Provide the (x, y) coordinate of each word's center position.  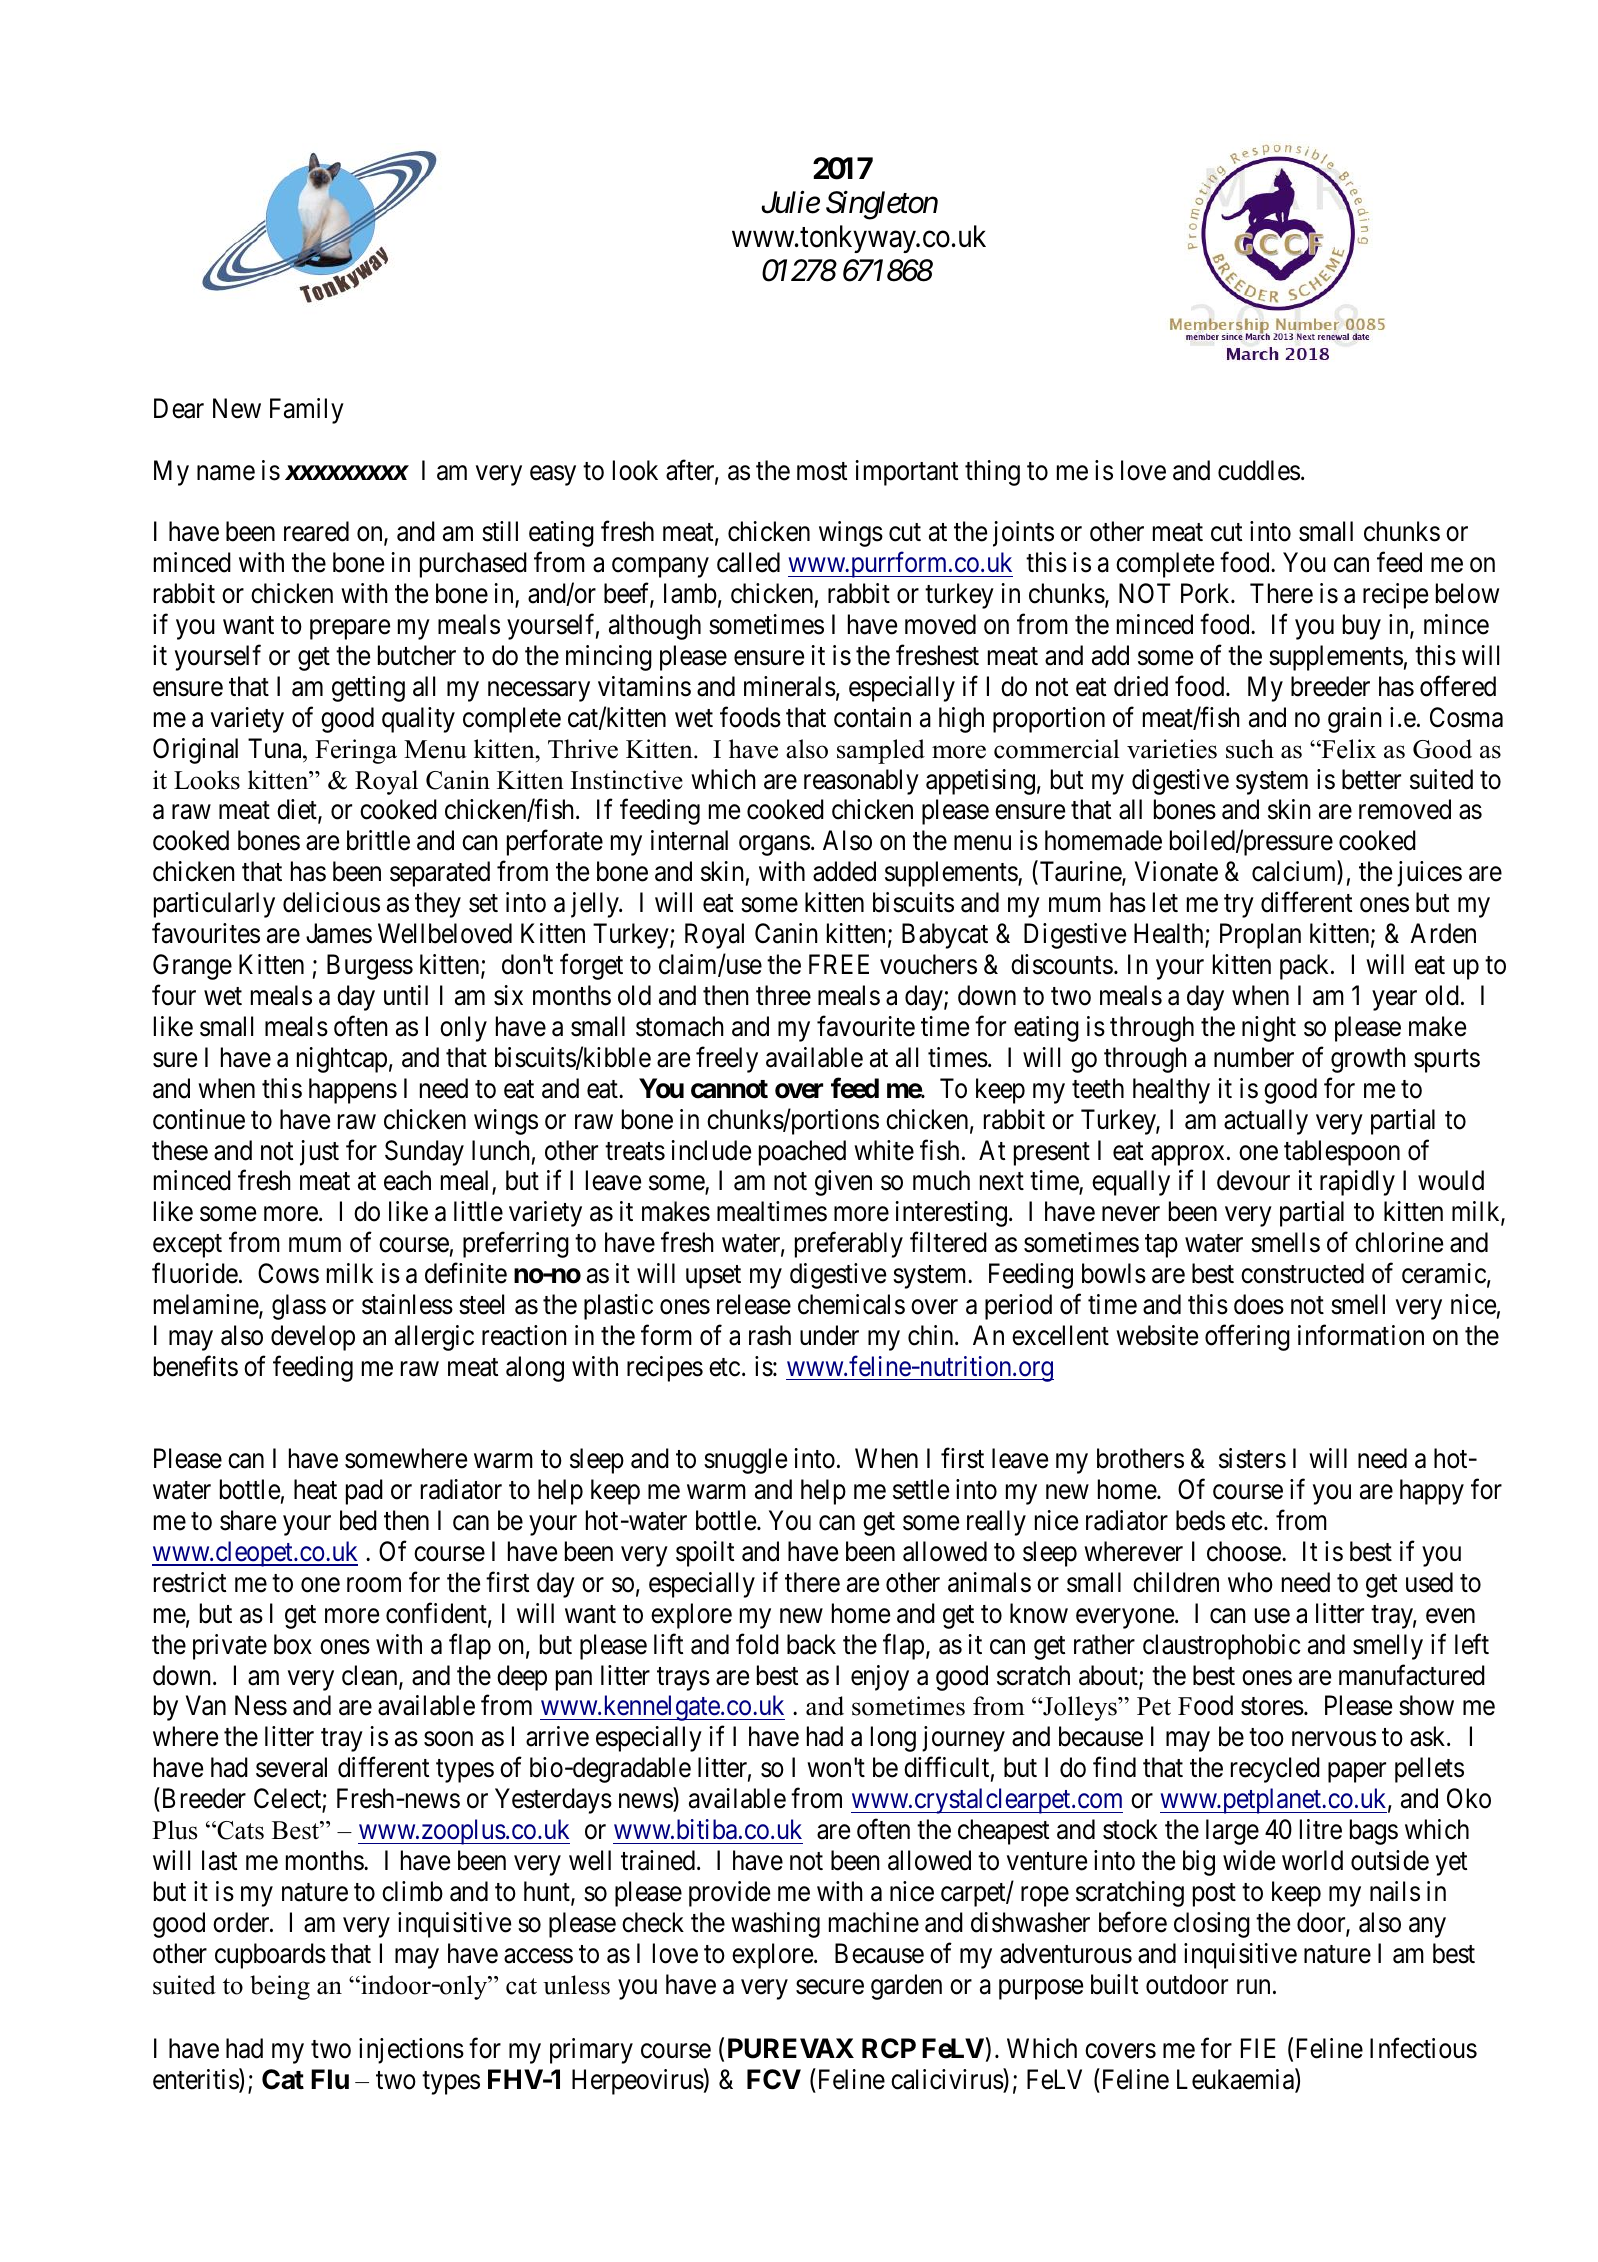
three (783, 995)
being (280, 1987)
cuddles (1259, 470)
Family (307, 411)
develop (313, 1338)
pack (1306, 967)
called (748, 562)
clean (371, 1676)
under (829, 1335)
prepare (350, 630)
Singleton (882, 205)
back (811, 1644)
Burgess (370, 967)
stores (1272, 1707)
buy (1362, 627)
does (1259, 1304)
